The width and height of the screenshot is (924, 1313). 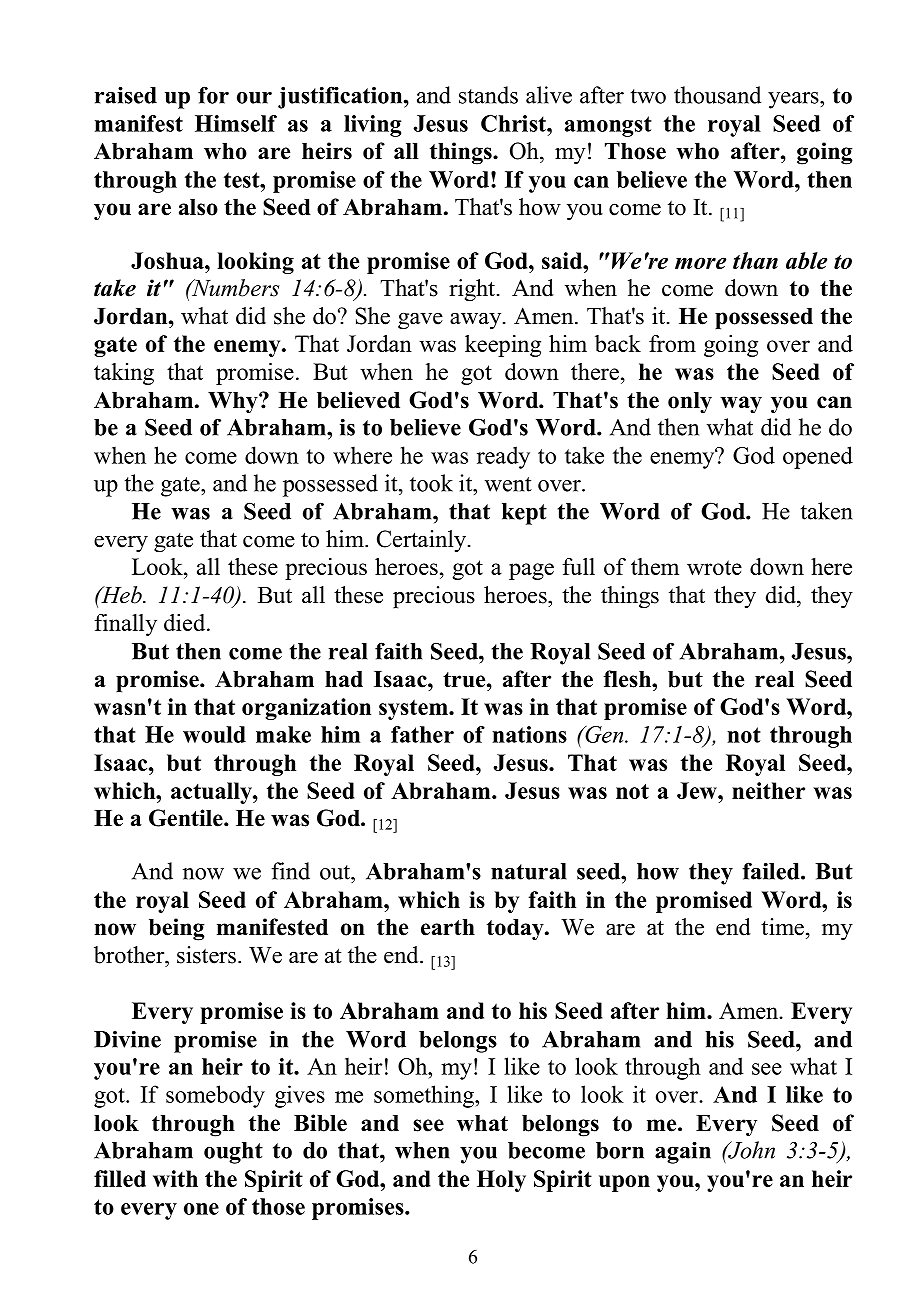 What do you see at coordinates (717, 95) in the screenshot?
I see `thousand` at bounding box center [717, 95].
